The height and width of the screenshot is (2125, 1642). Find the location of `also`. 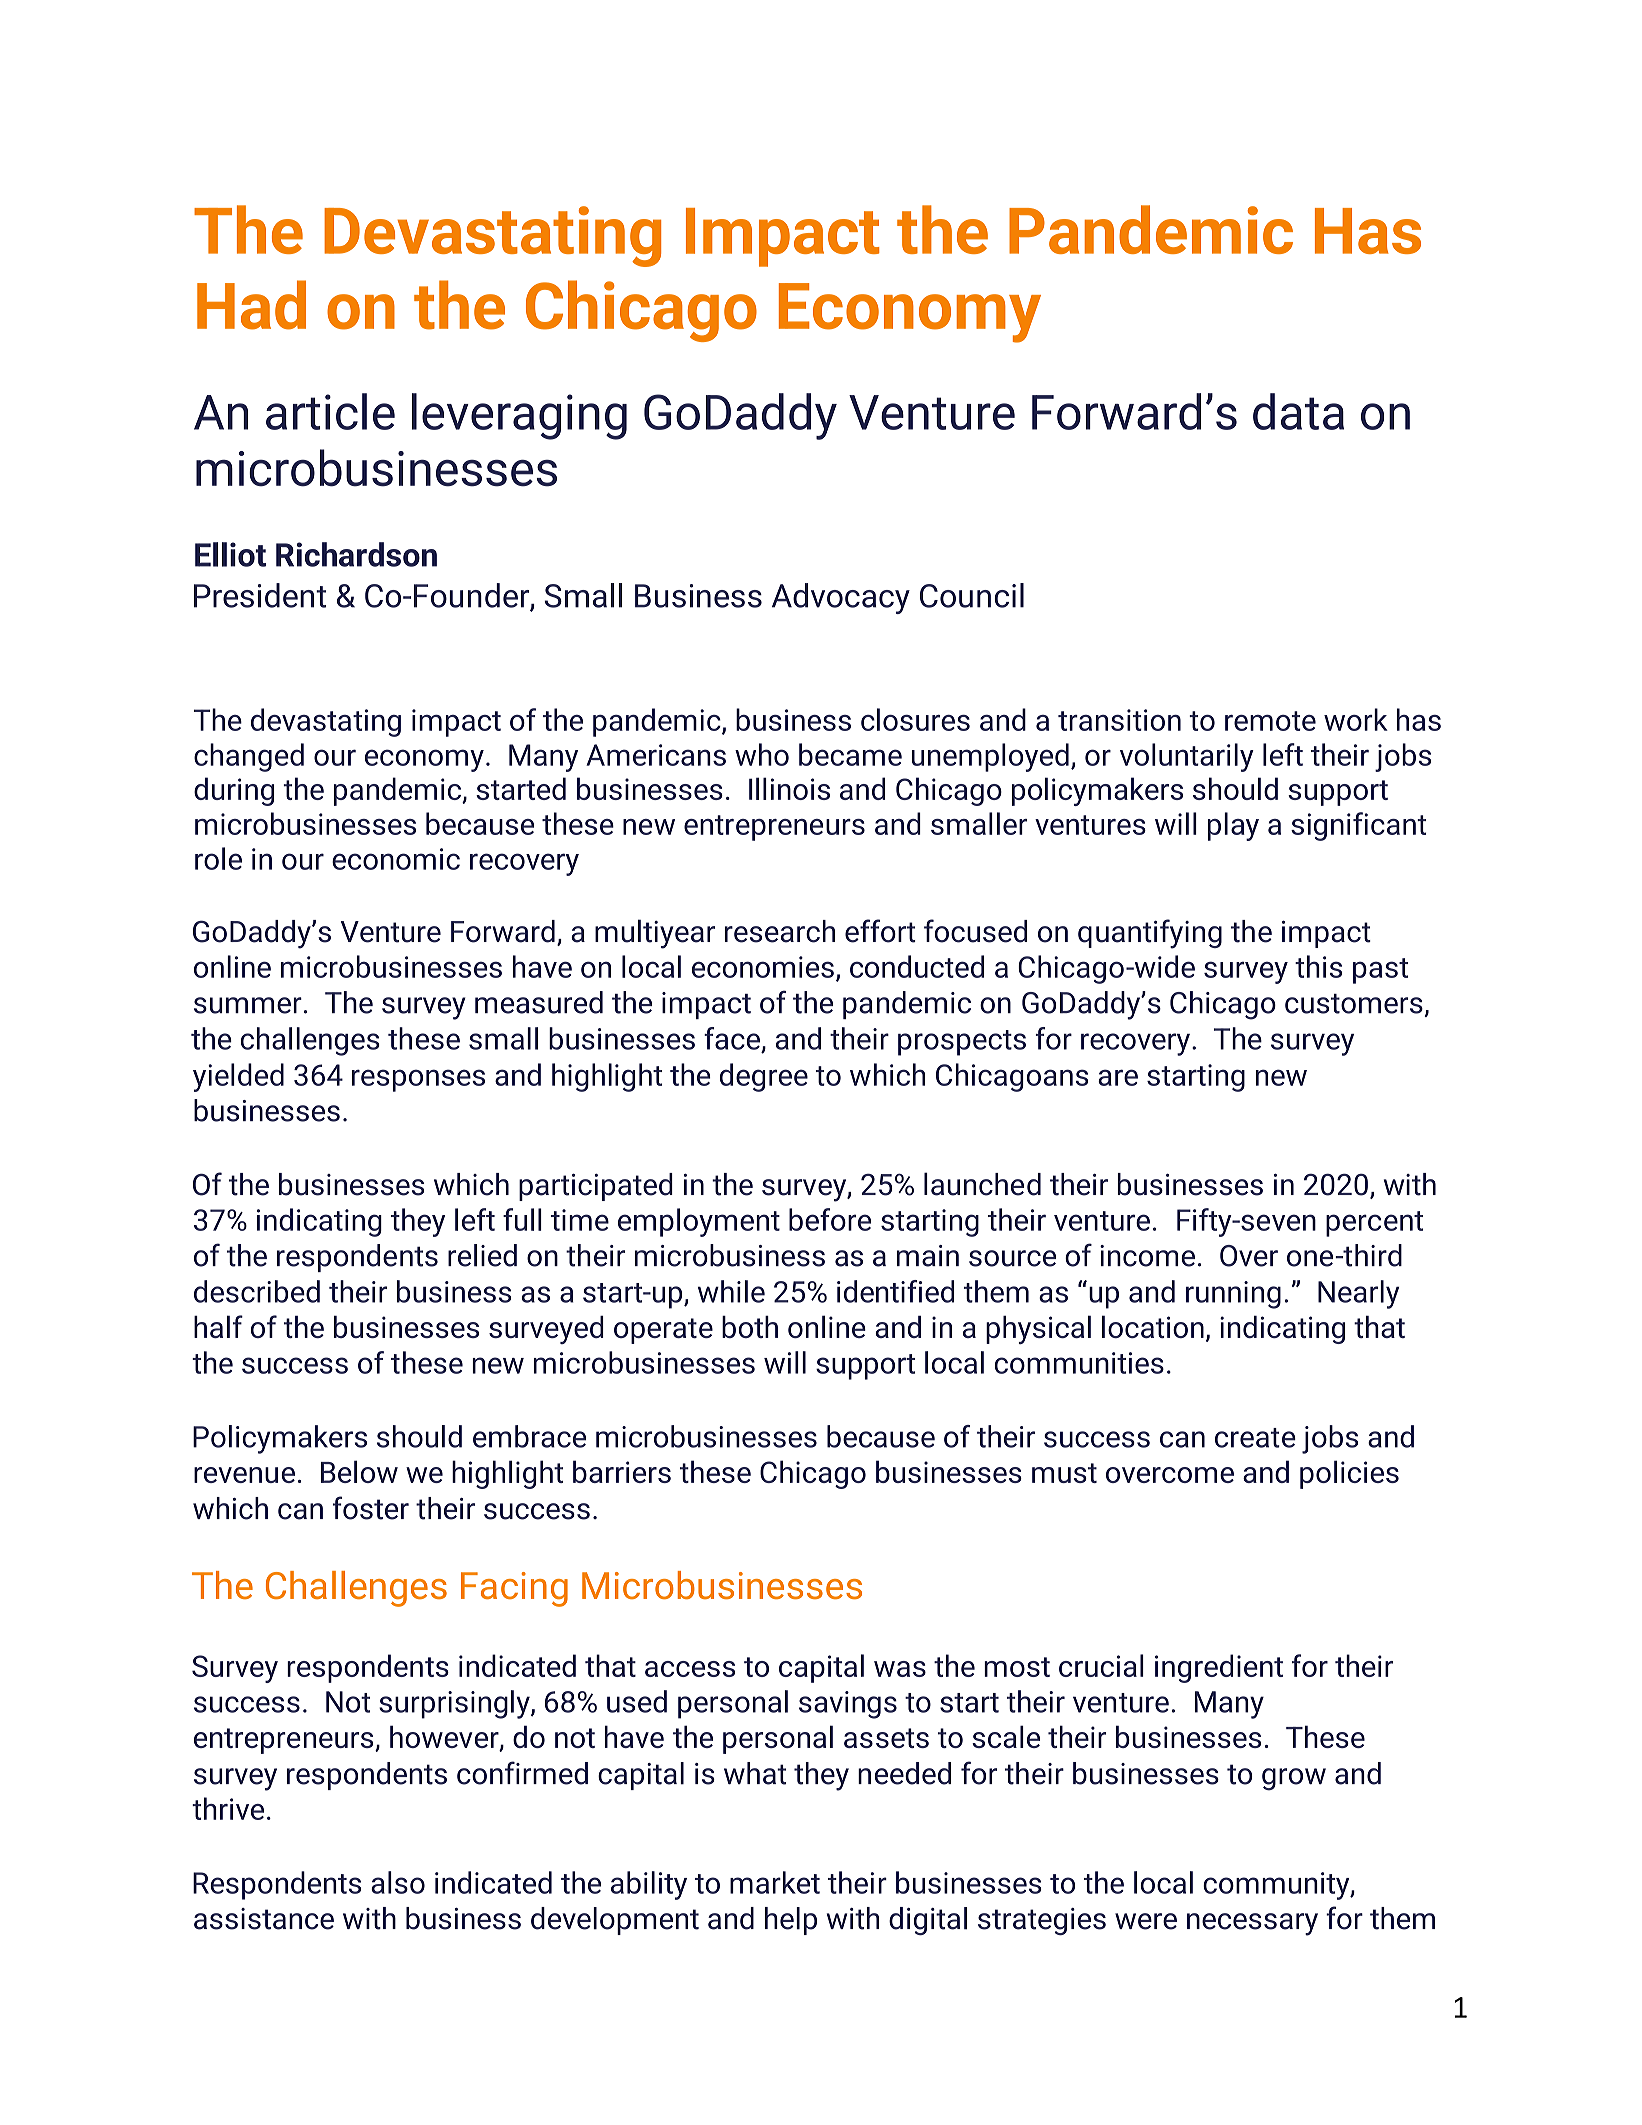

also is located at coordinates (398, 1882).
